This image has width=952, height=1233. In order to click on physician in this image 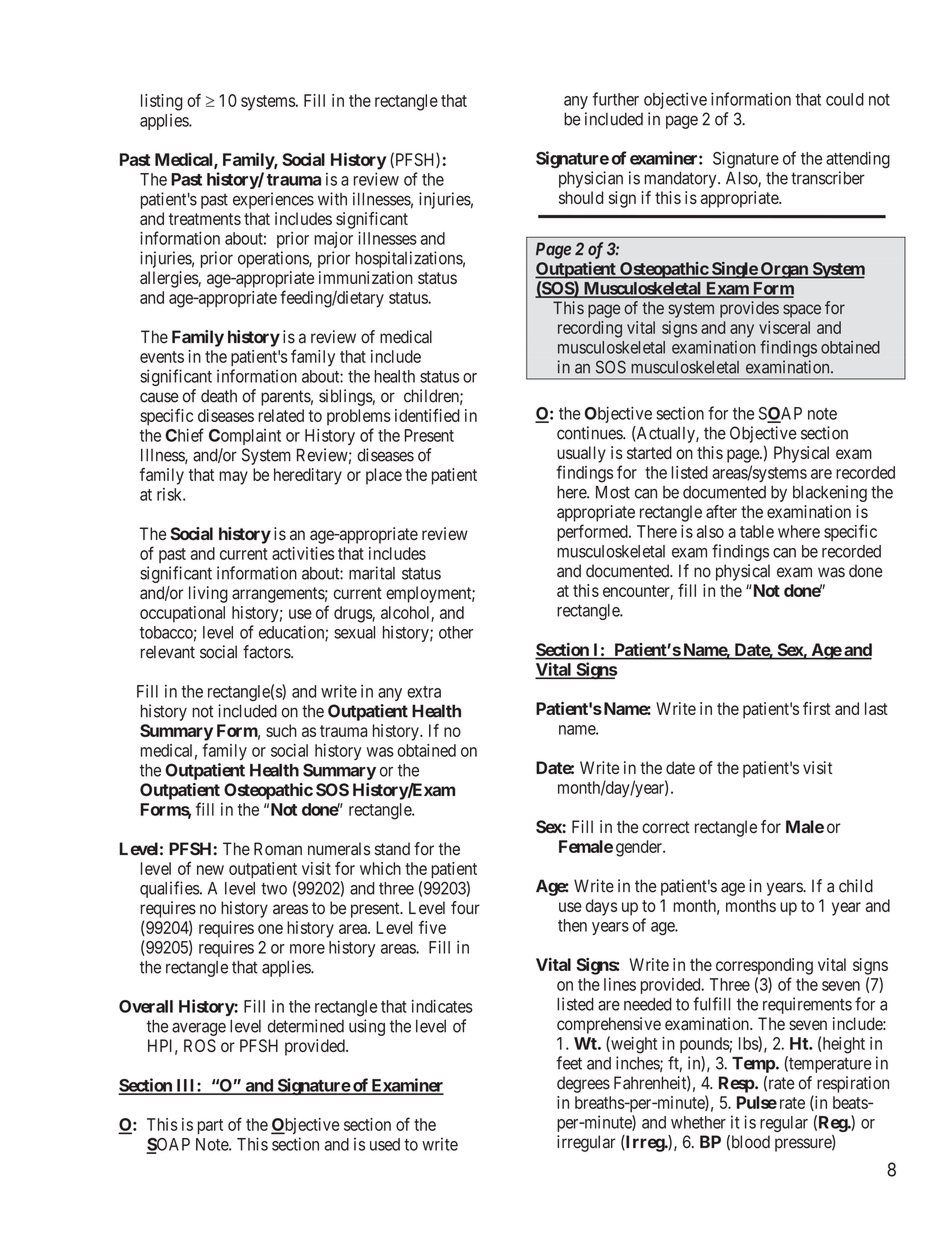, I will do `click(591, 179)`.
